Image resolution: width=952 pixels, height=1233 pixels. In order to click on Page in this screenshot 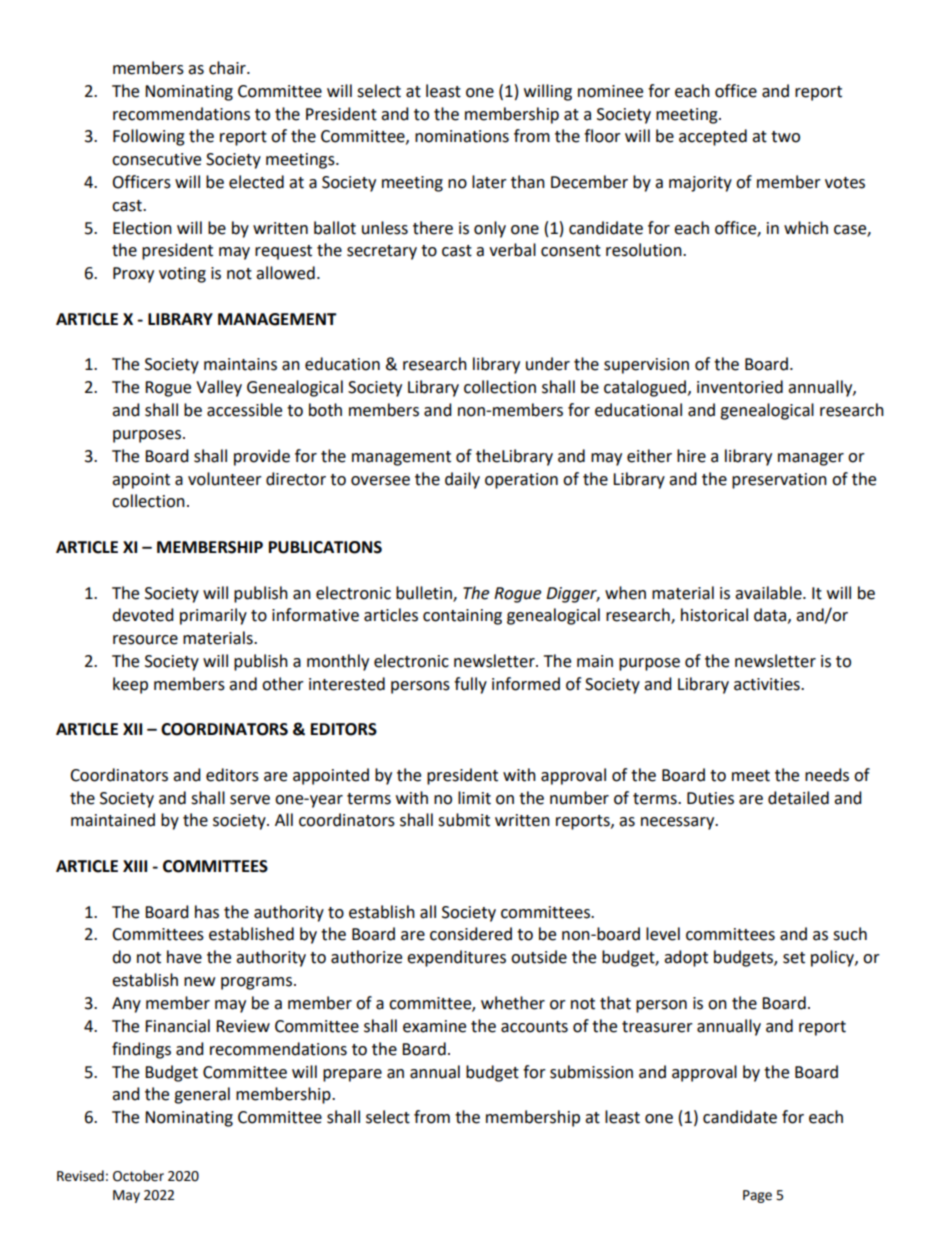, I will do `click(757, 1196)`.
